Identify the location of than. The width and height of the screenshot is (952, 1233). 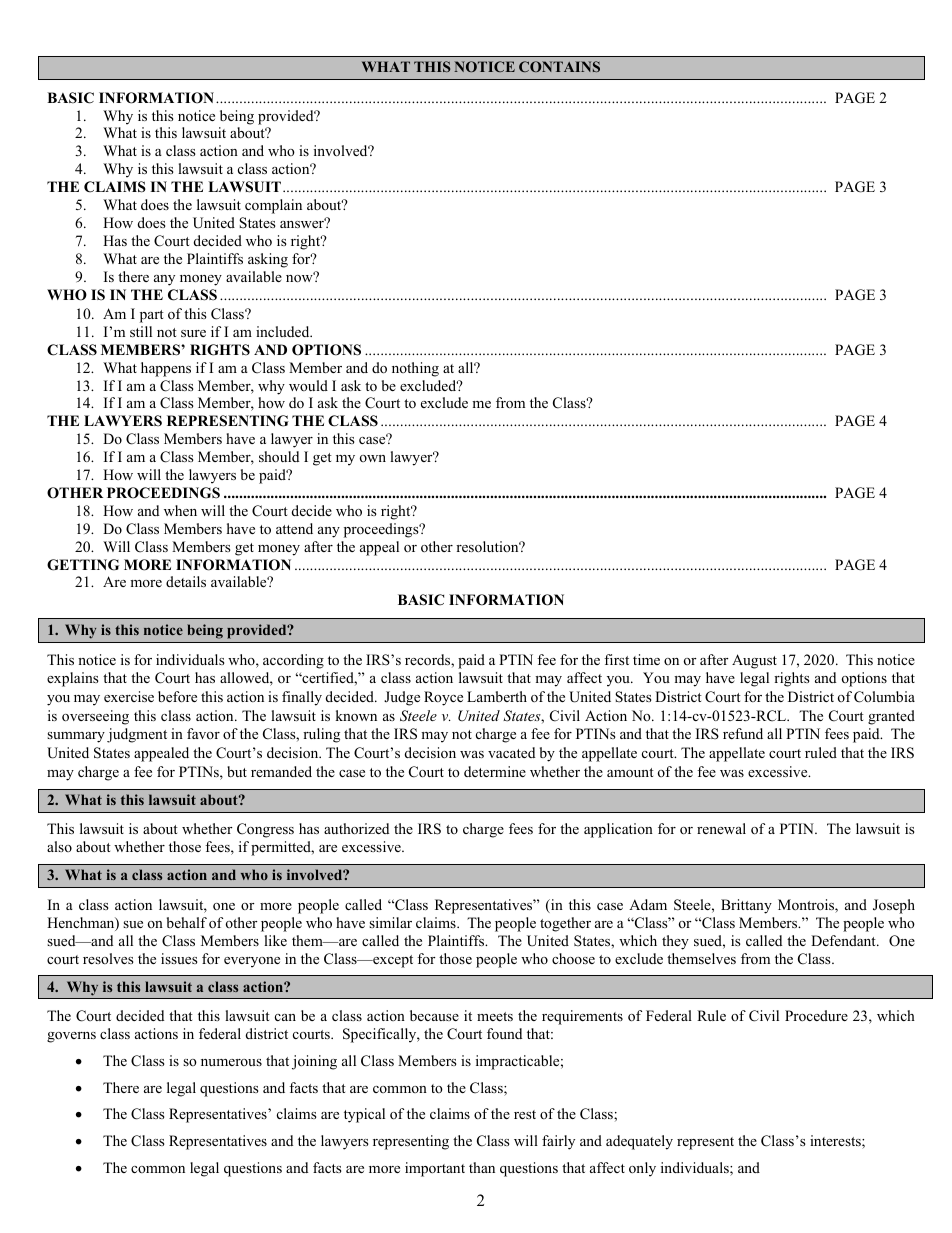
(482, 1167).
